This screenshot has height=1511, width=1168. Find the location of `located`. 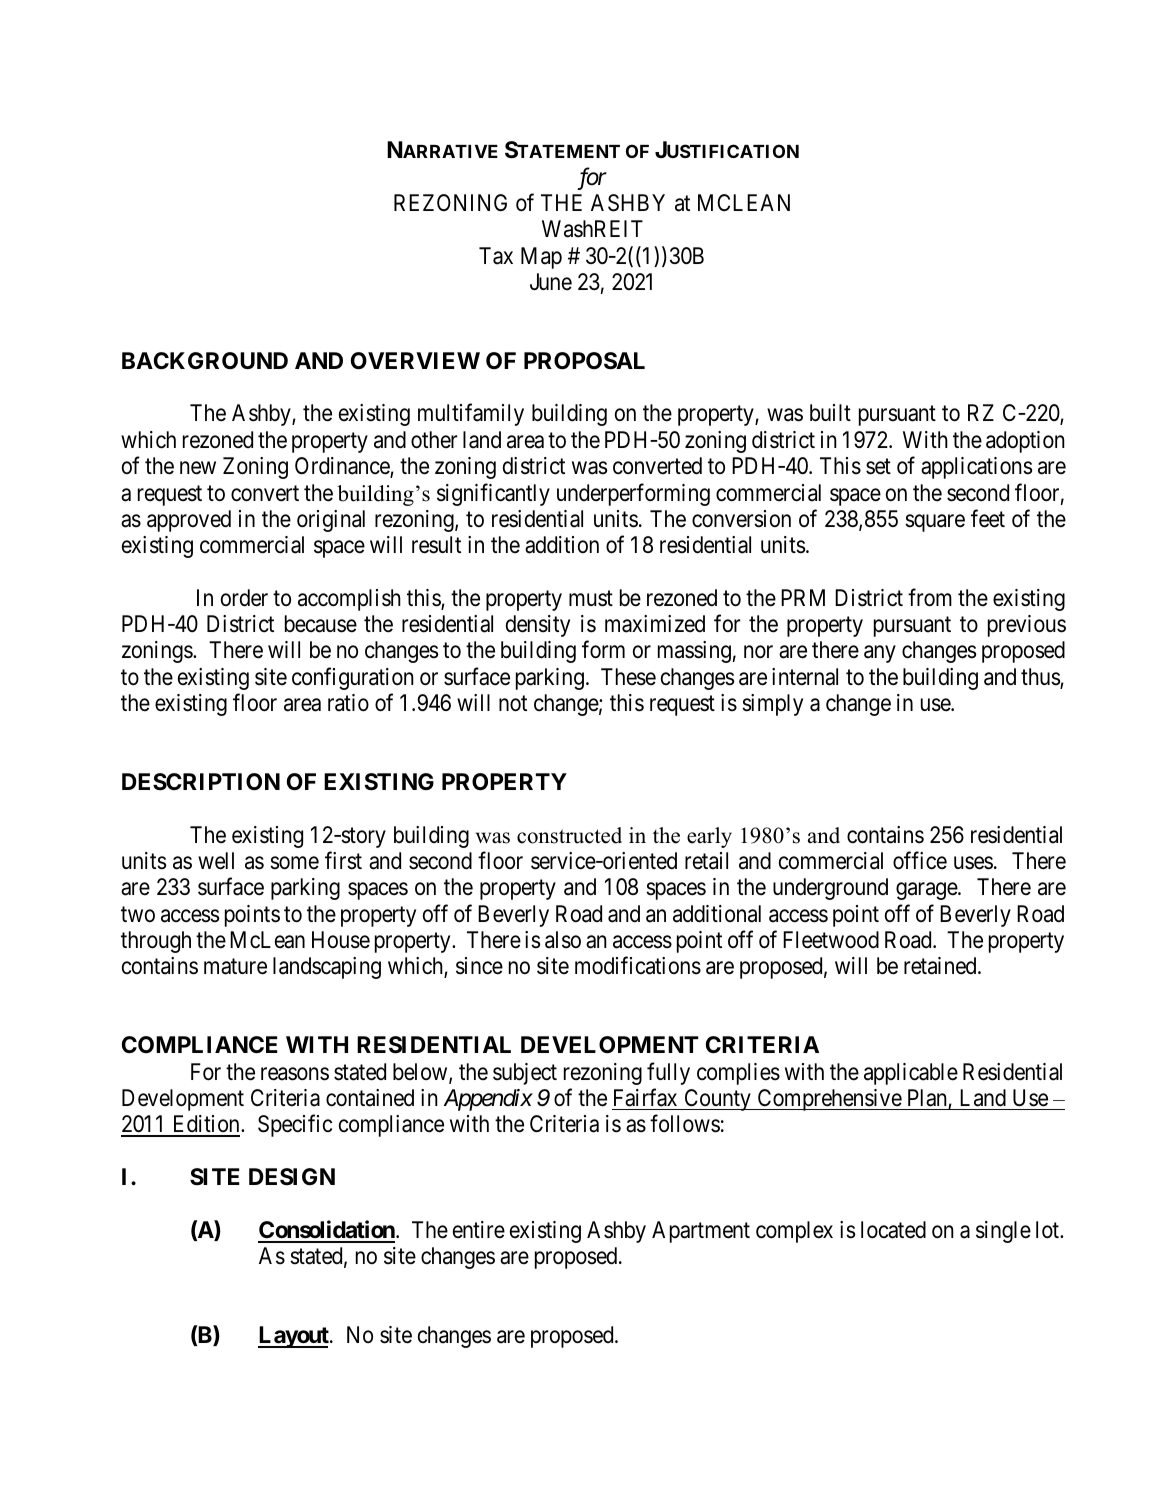

located is located at coordinates (893, 1230).
